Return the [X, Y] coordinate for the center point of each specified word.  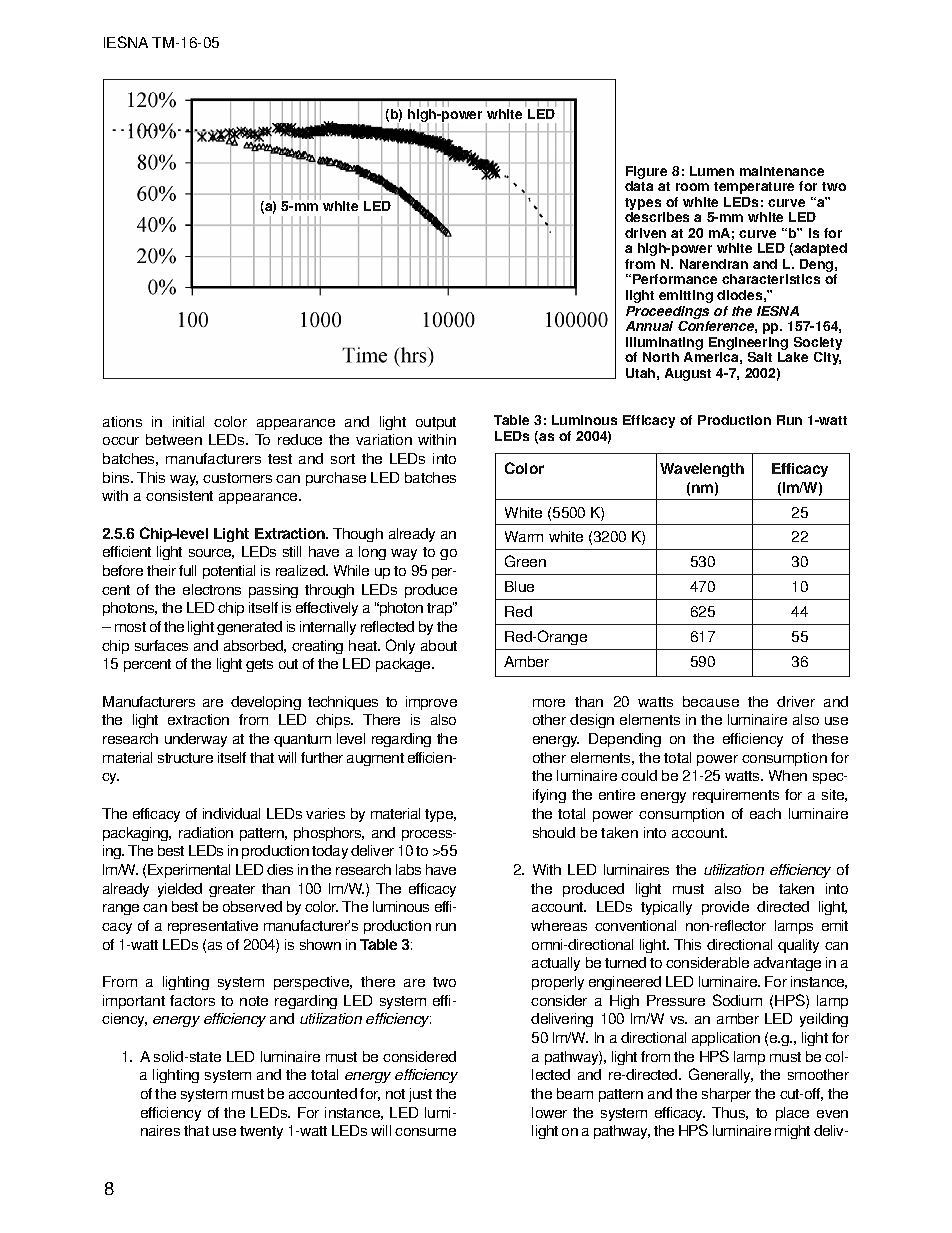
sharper [726, 1095]
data [639, 186]
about [439, 645]
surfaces [161, 645]
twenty [261, 1132]
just [420, 1095]
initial [188, 421]
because [711, 701]
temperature [754, 188]
